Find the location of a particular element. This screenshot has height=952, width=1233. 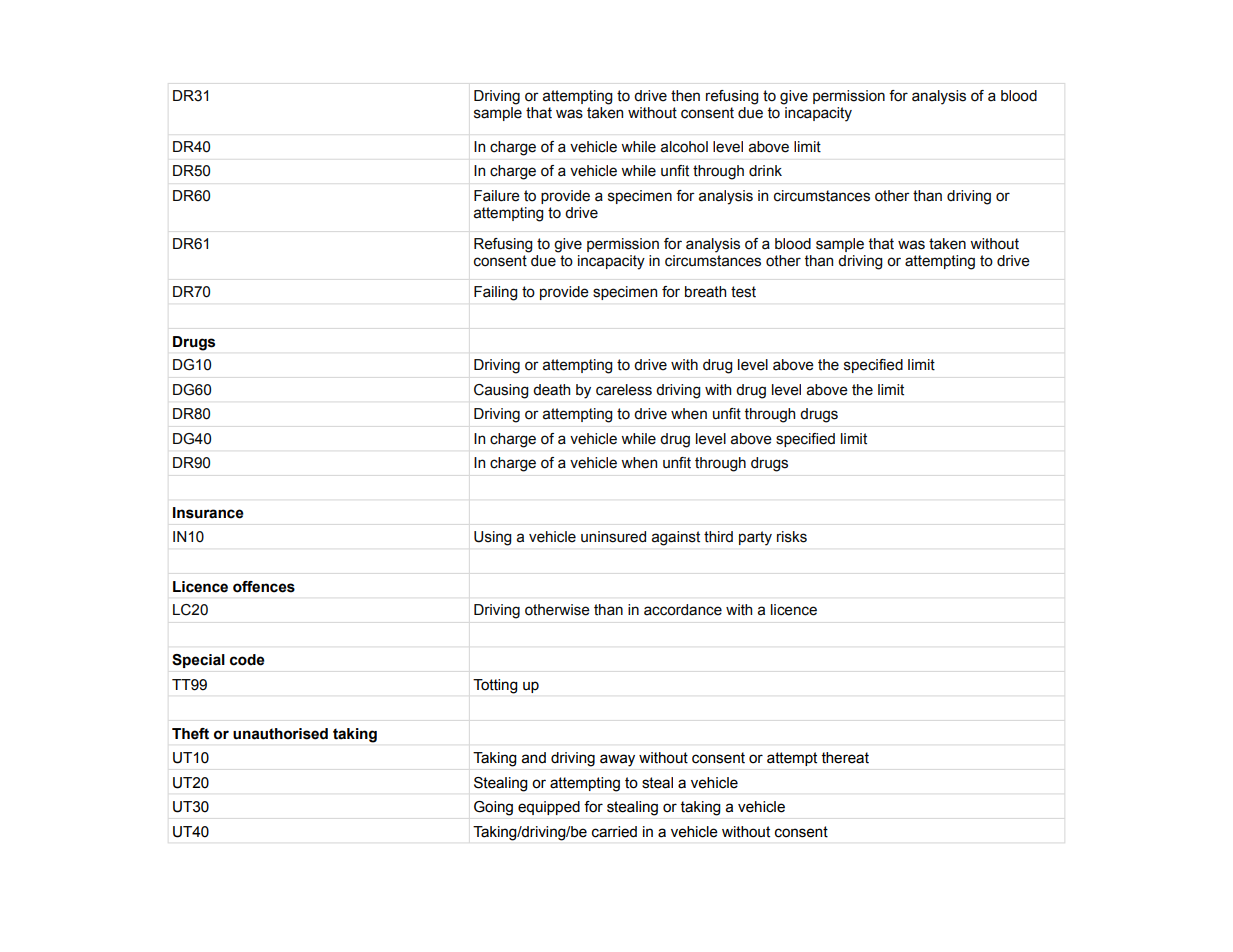

death is located at coordinates (551, 390).
